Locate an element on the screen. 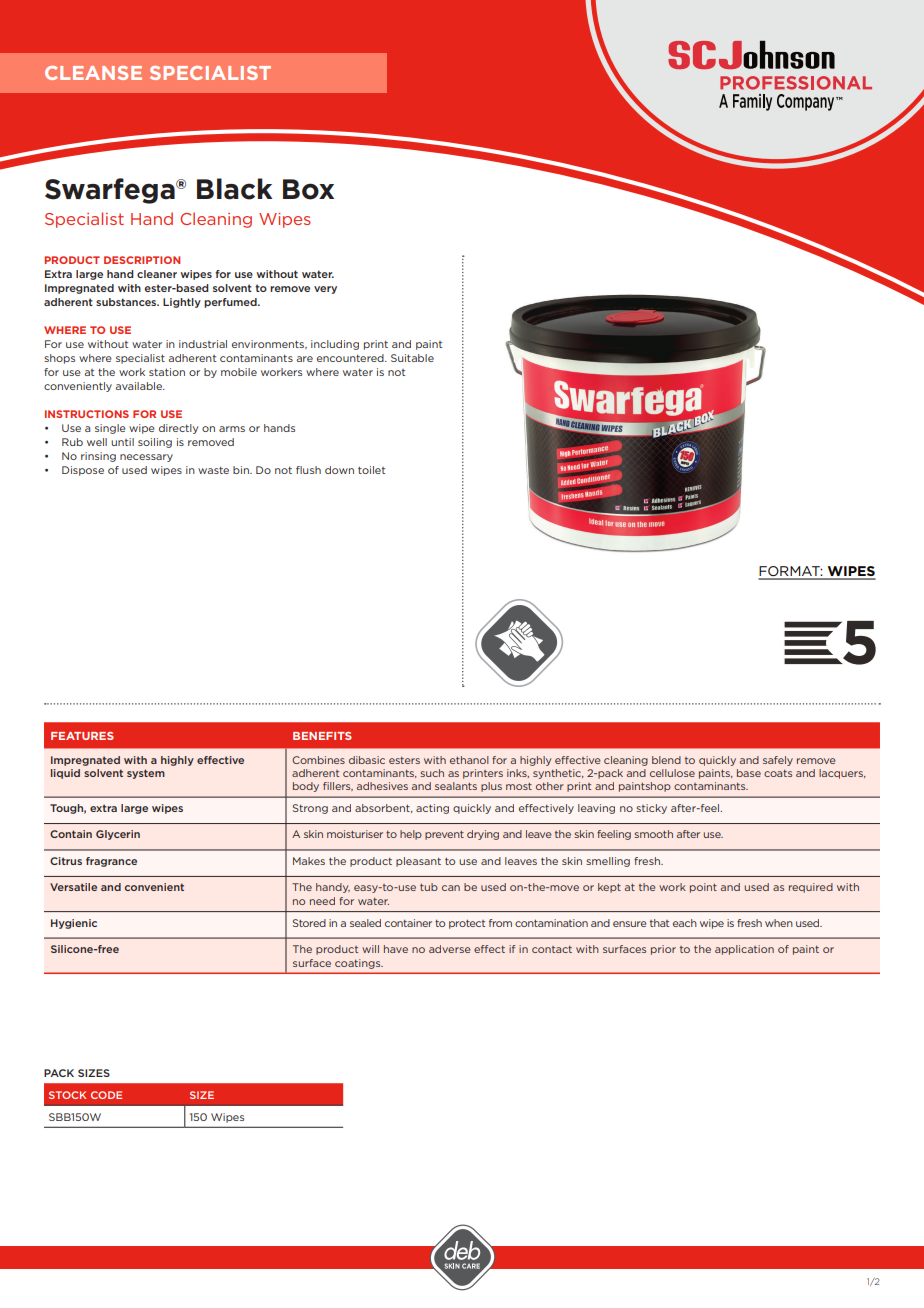 This screenshot has height=1308, width=924. very is located at coordinates (325, 290).
